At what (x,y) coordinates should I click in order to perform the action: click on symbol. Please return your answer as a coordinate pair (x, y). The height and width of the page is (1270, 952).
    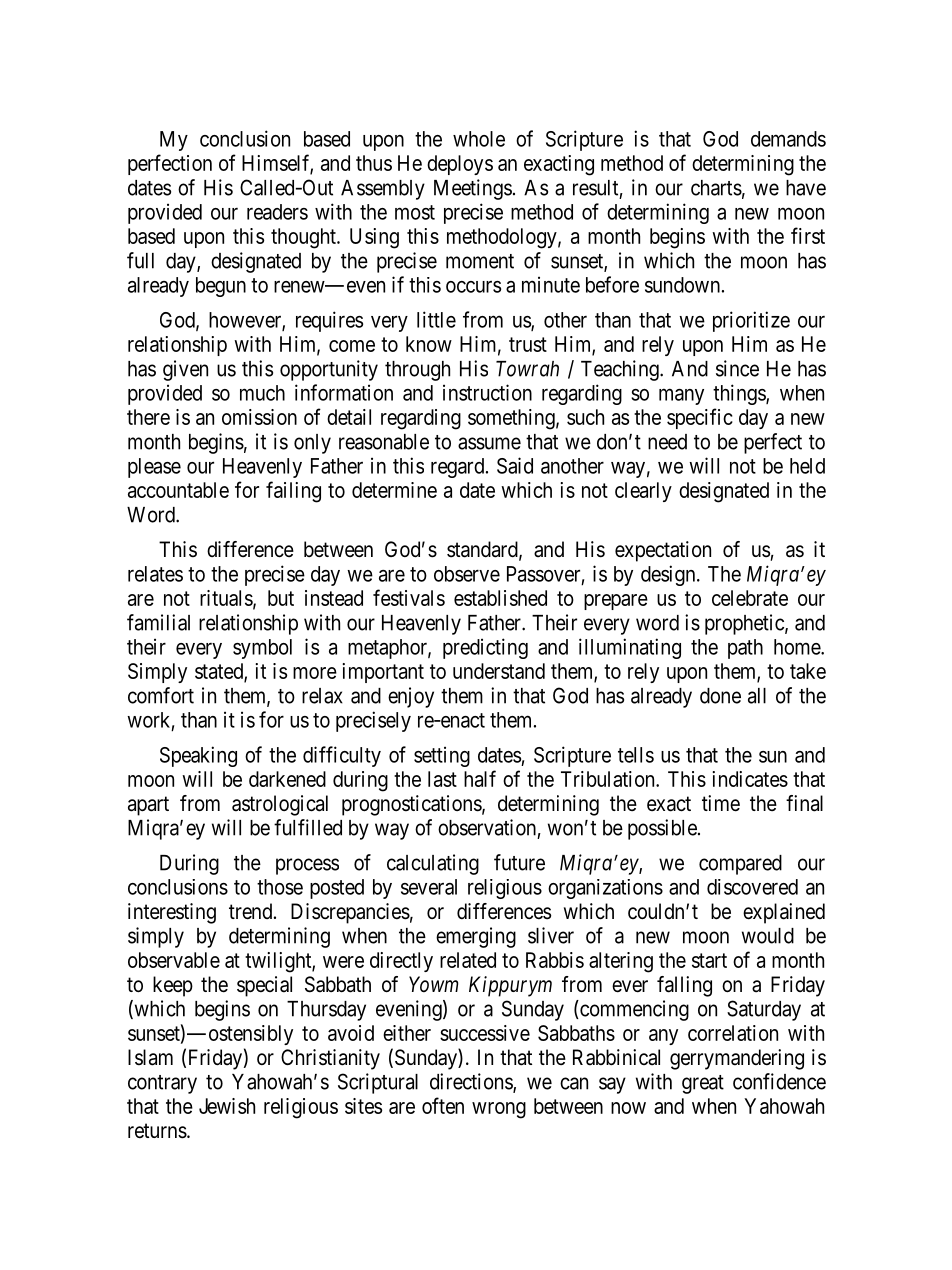
    Looking at the image, I should click on (262, 649).
